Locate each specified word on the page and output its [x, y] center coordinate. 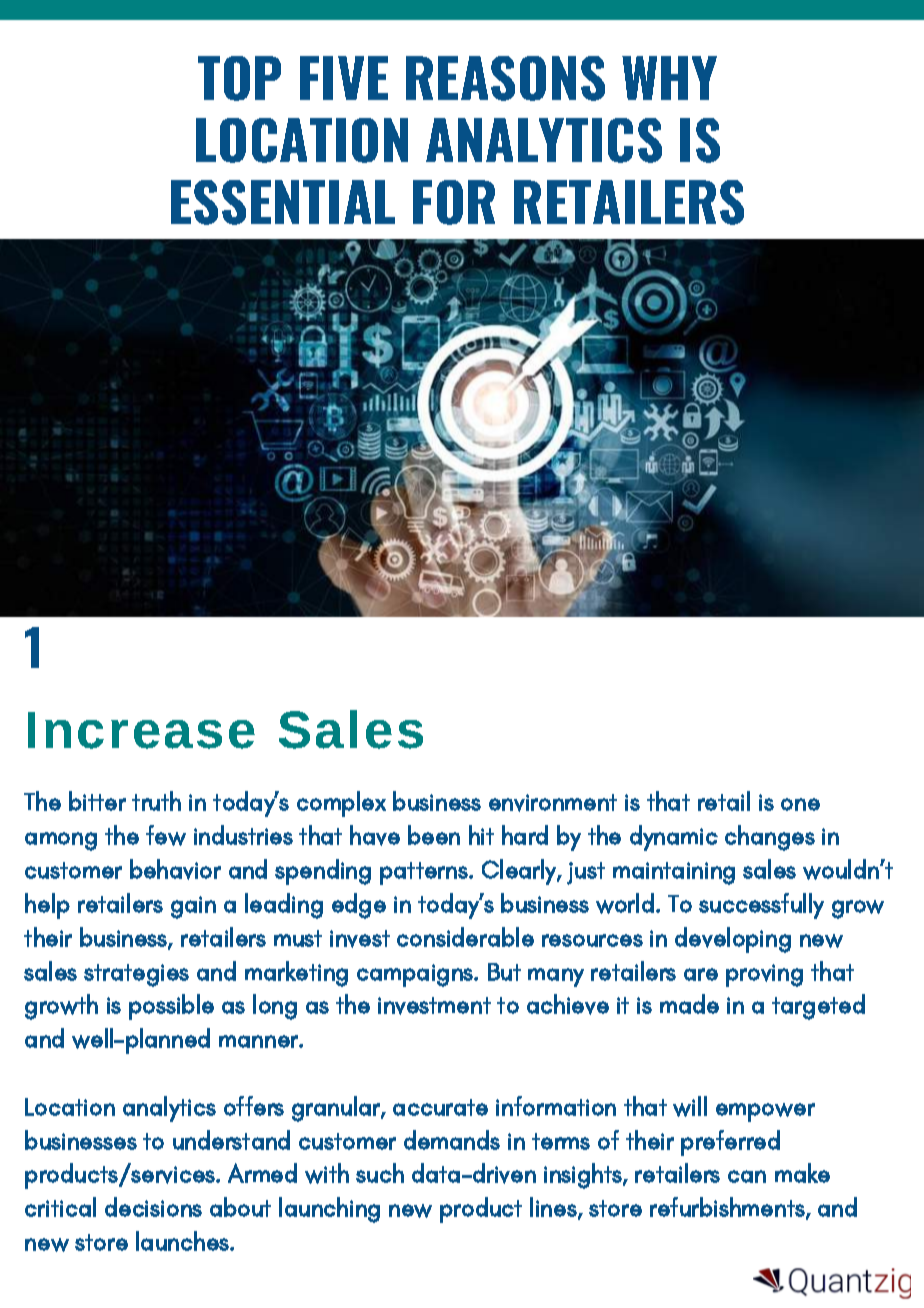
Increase [141, 730]
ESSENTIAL [283, 202]
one [800, 804]
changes [770, 838]
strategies [136, 975]
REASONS [505, 78]
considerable [465, 937]
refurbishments [728, 1208]
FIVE [344, 78]
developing [733, 940]
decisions [153, 1207]
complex [341, 804]
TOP [239, 78]
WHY [669, 78]
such [380, 1173]
